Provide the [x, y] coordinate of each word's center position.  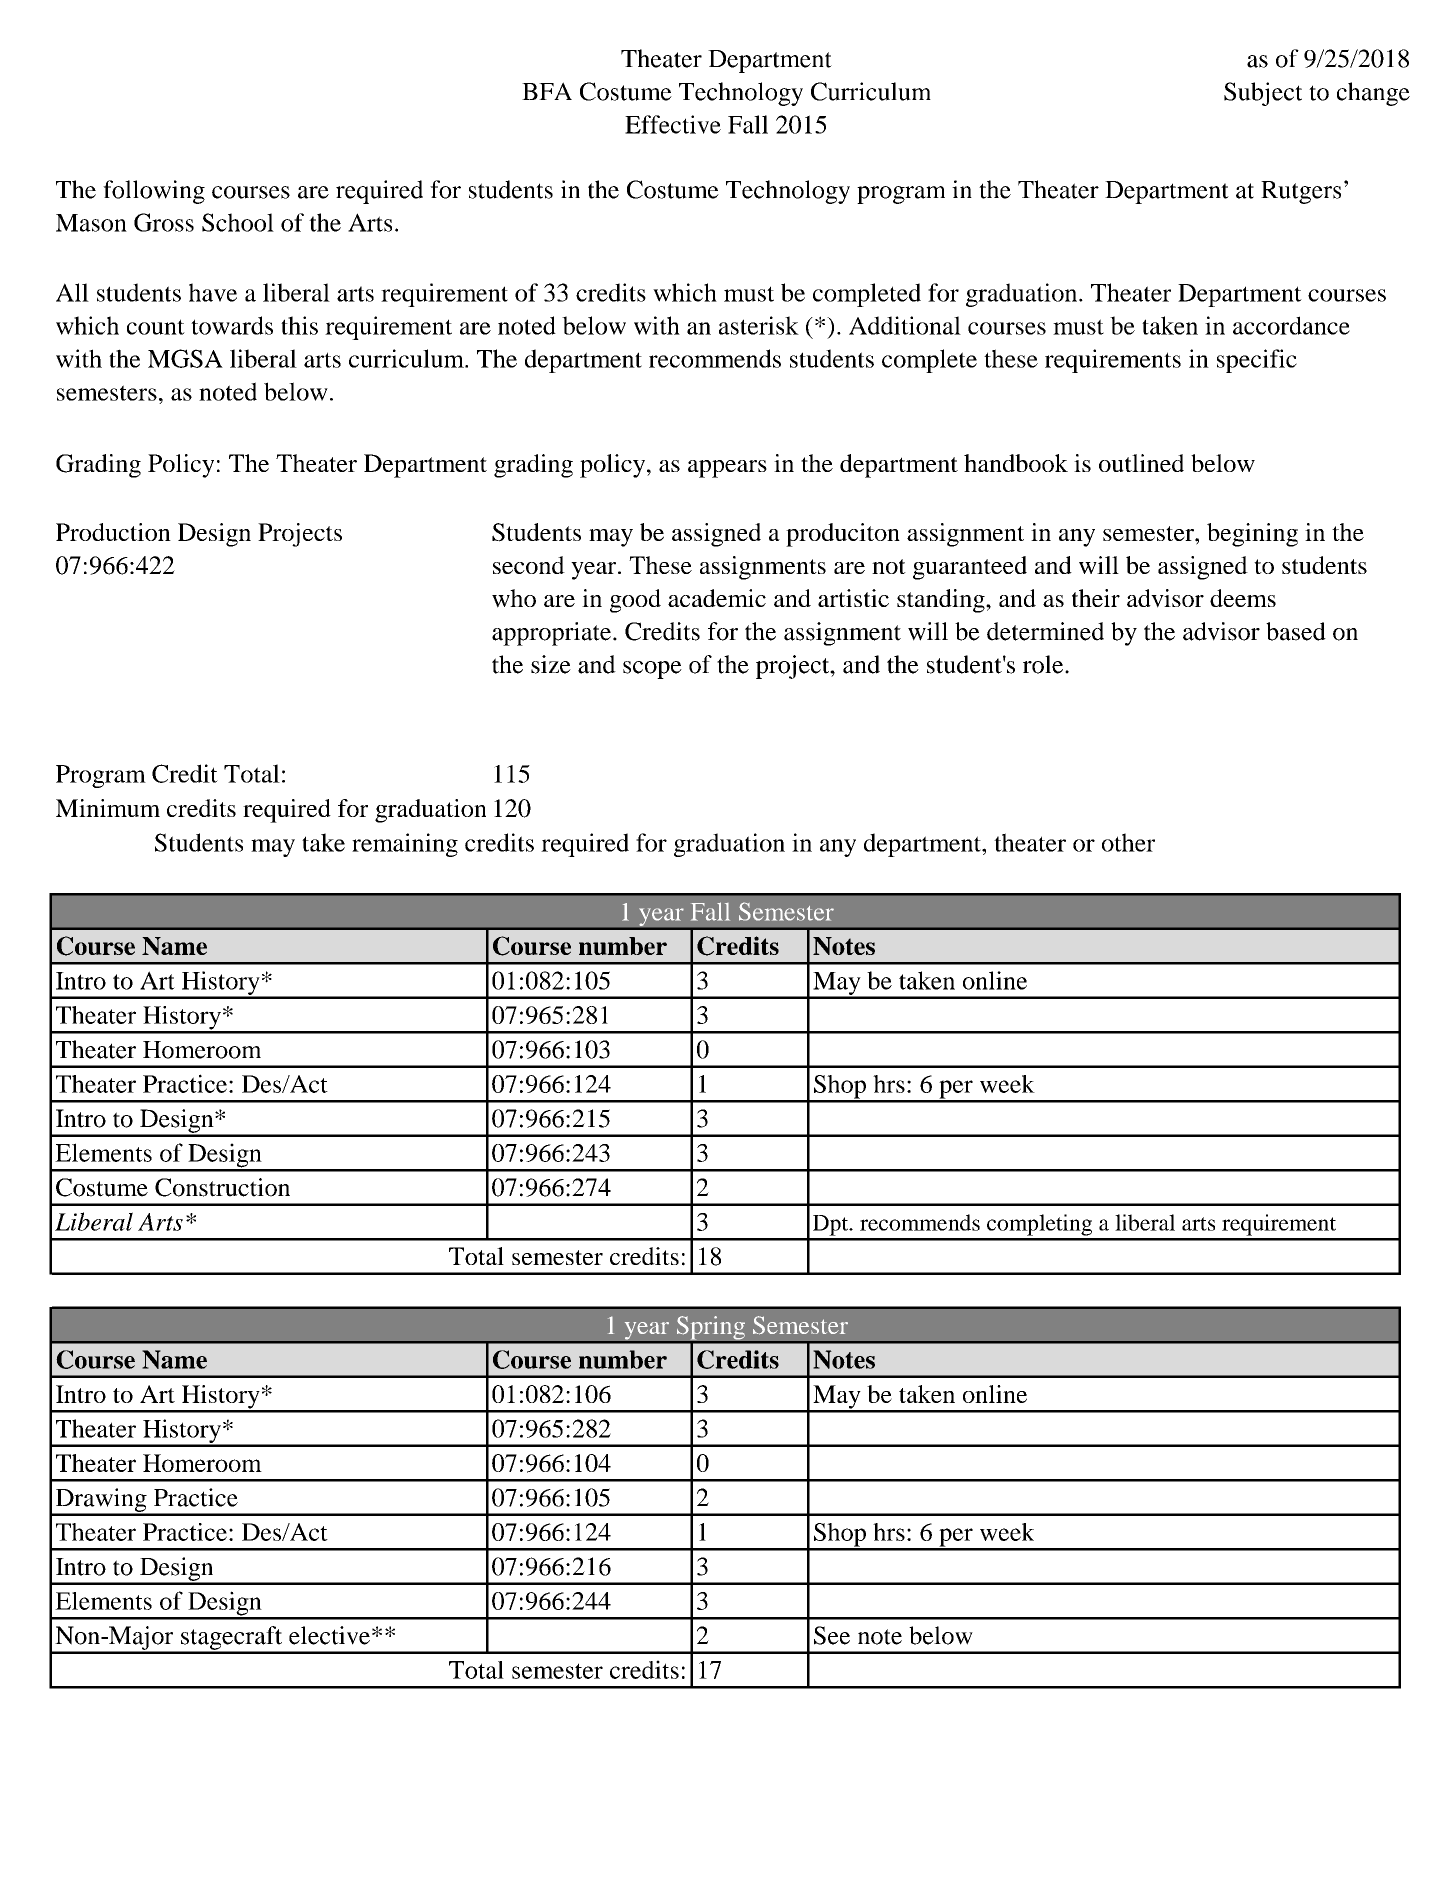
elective [329, 1635]
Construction [222, 1187]
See [832, 1635]
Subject [1263, 94]
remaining [405, 845]
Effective [673, 124]
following [154, 192]
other [1128, 842]
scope [652, 670]
